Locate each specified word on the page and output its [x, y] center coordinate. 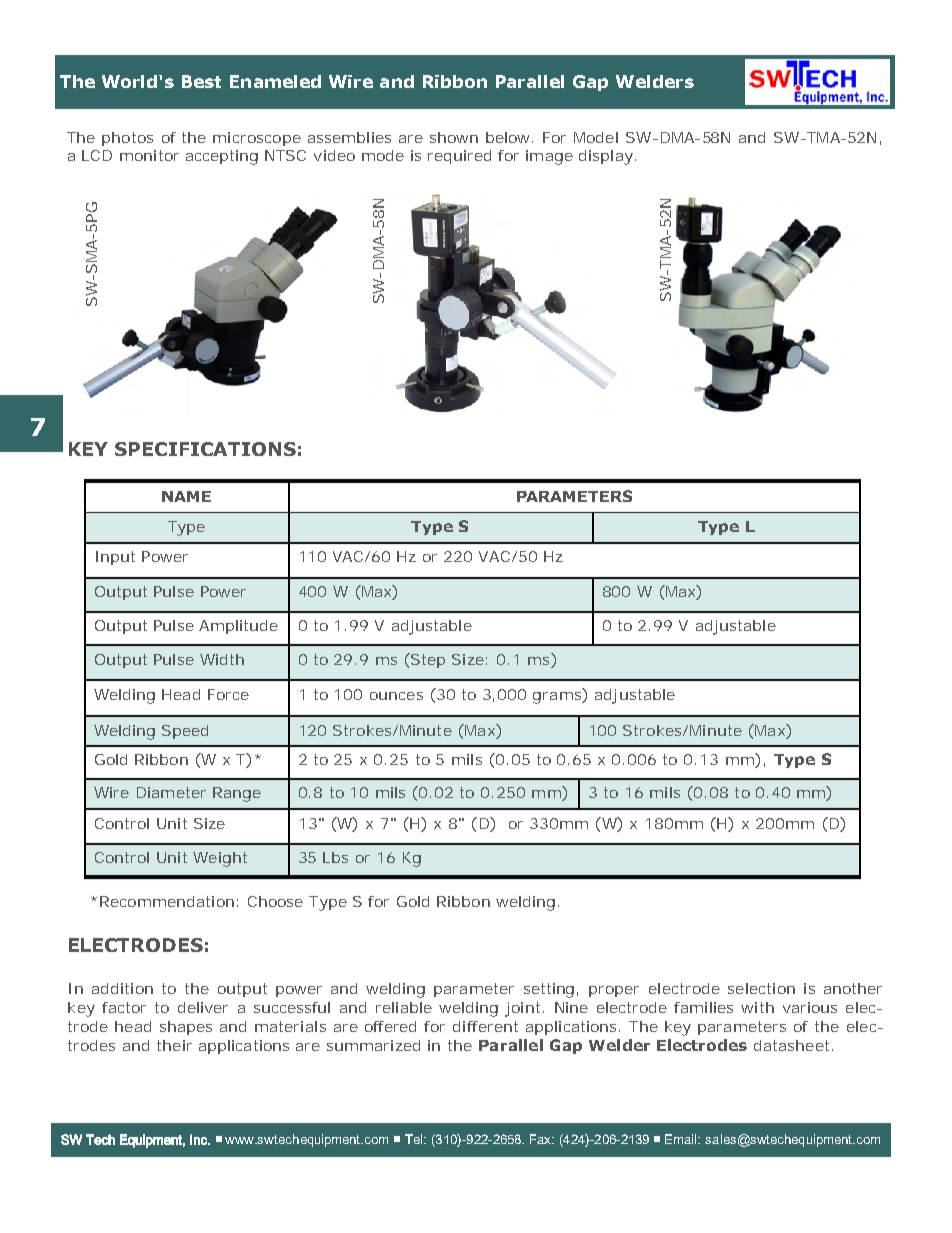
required [459, 157]
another [853, 988]
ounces [396, 696]
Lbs [335, 857]
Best [201, 81]
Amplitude [238, 627]
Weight [220, 859]
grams [558, 698]
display [606, 157]
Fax [542, 1139]
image [549, 157]
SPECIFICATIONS [205, 449]
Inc [199, 1139]
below [507, 137]
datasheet [791, 1045]
